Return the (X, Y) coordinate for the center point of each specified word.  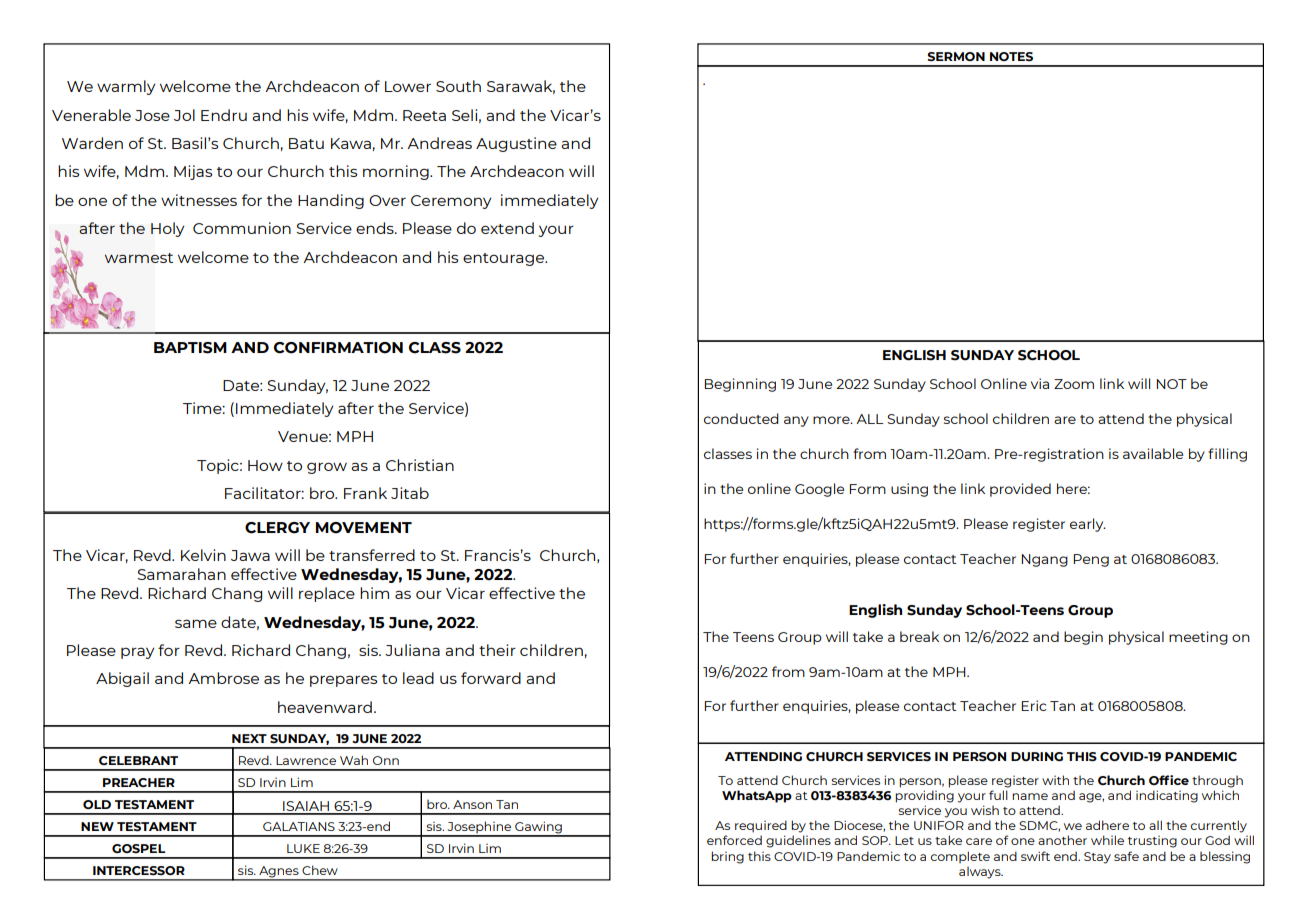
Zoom (1074, 384)
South (458, 86)
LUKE (303, 848)
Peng (1091, 560)
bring (727, 857)
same (196, 623)
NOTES (1011, 57)
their (497, 650)
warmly (126, 87)
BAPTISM (190, 348)
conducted (741, 418)
